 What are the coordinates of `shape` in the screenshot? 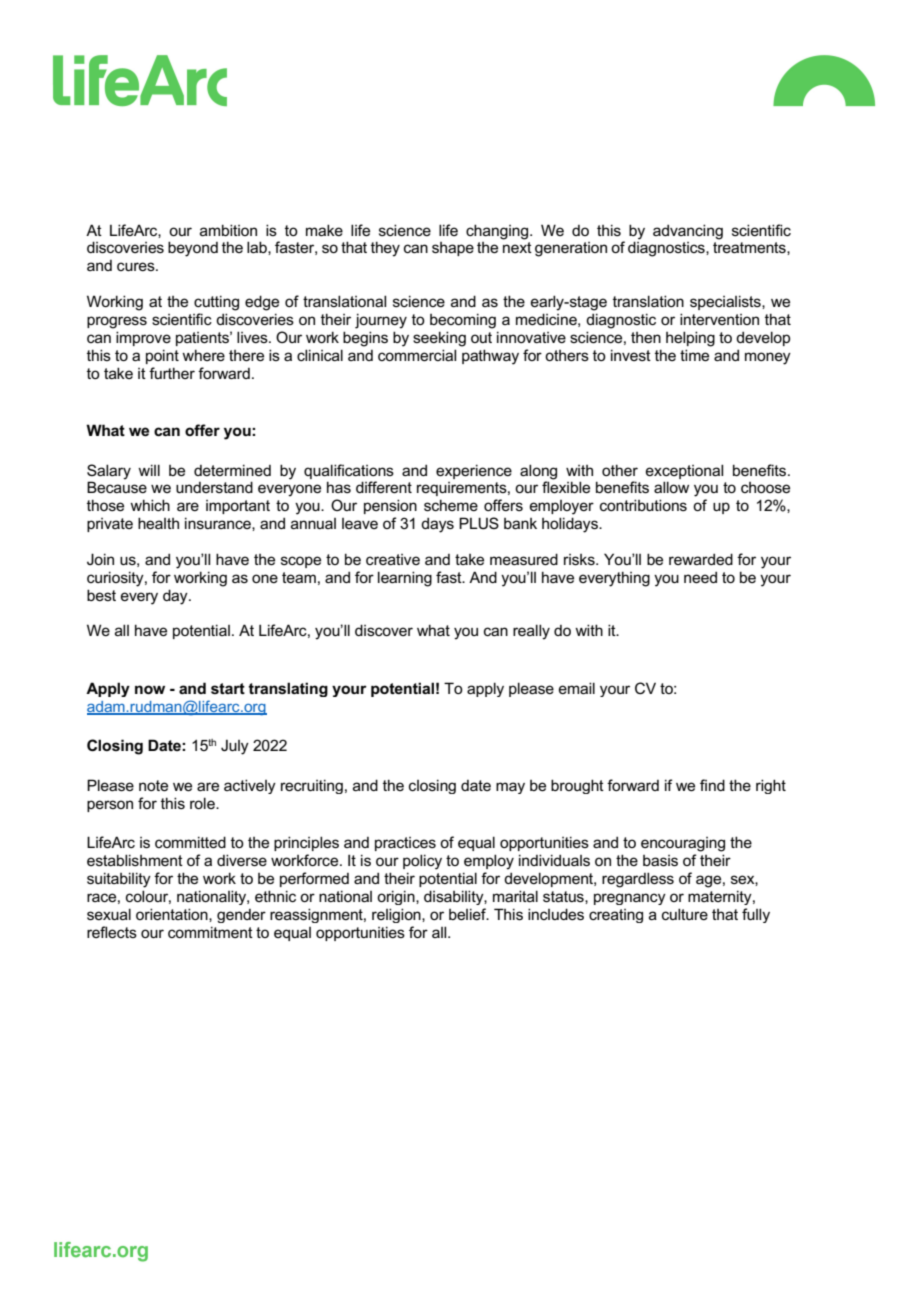 It's located at (453, 249).
